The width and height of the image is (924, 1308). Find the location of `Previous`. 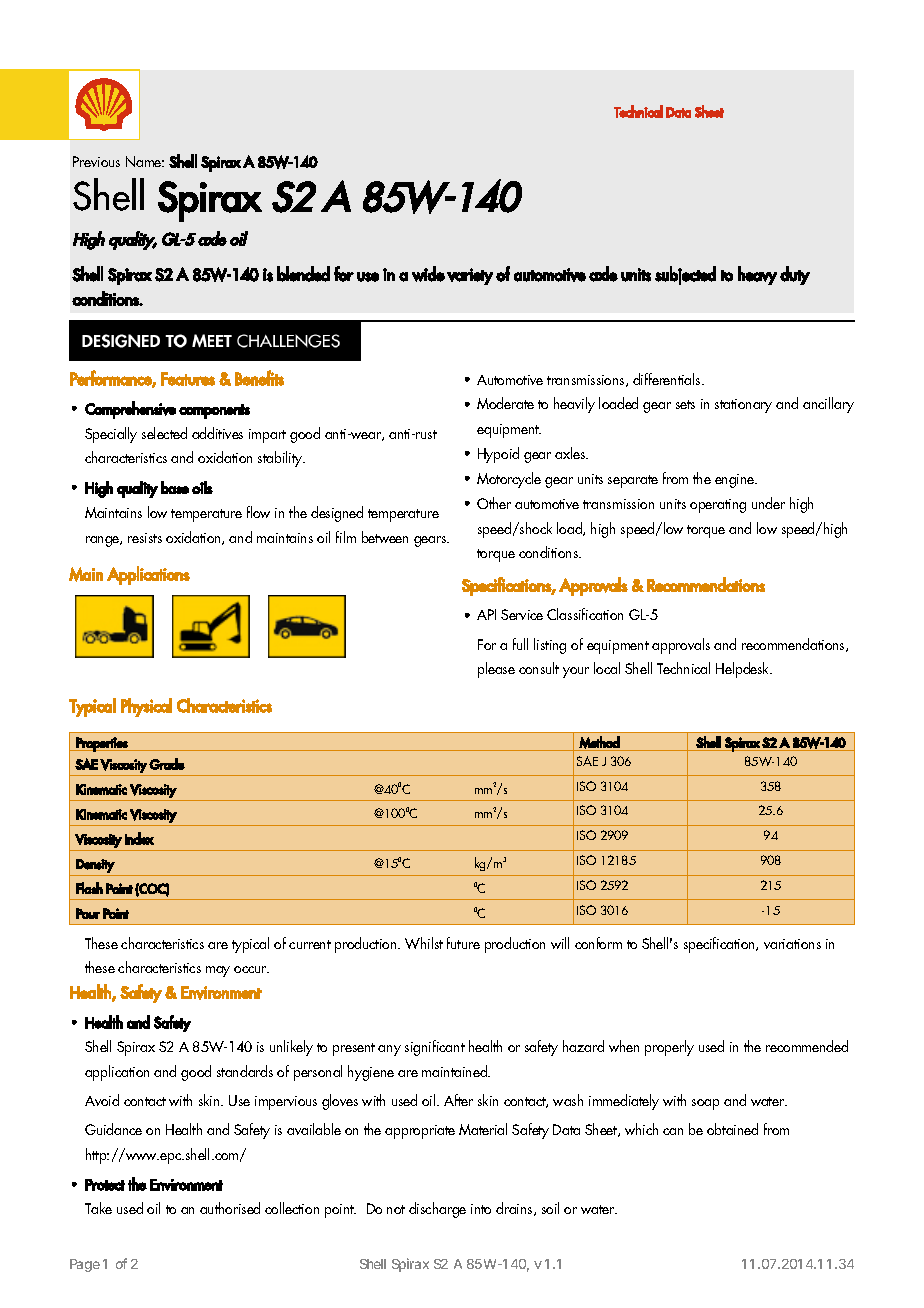

Previous is located at coordinates (96, 161).
